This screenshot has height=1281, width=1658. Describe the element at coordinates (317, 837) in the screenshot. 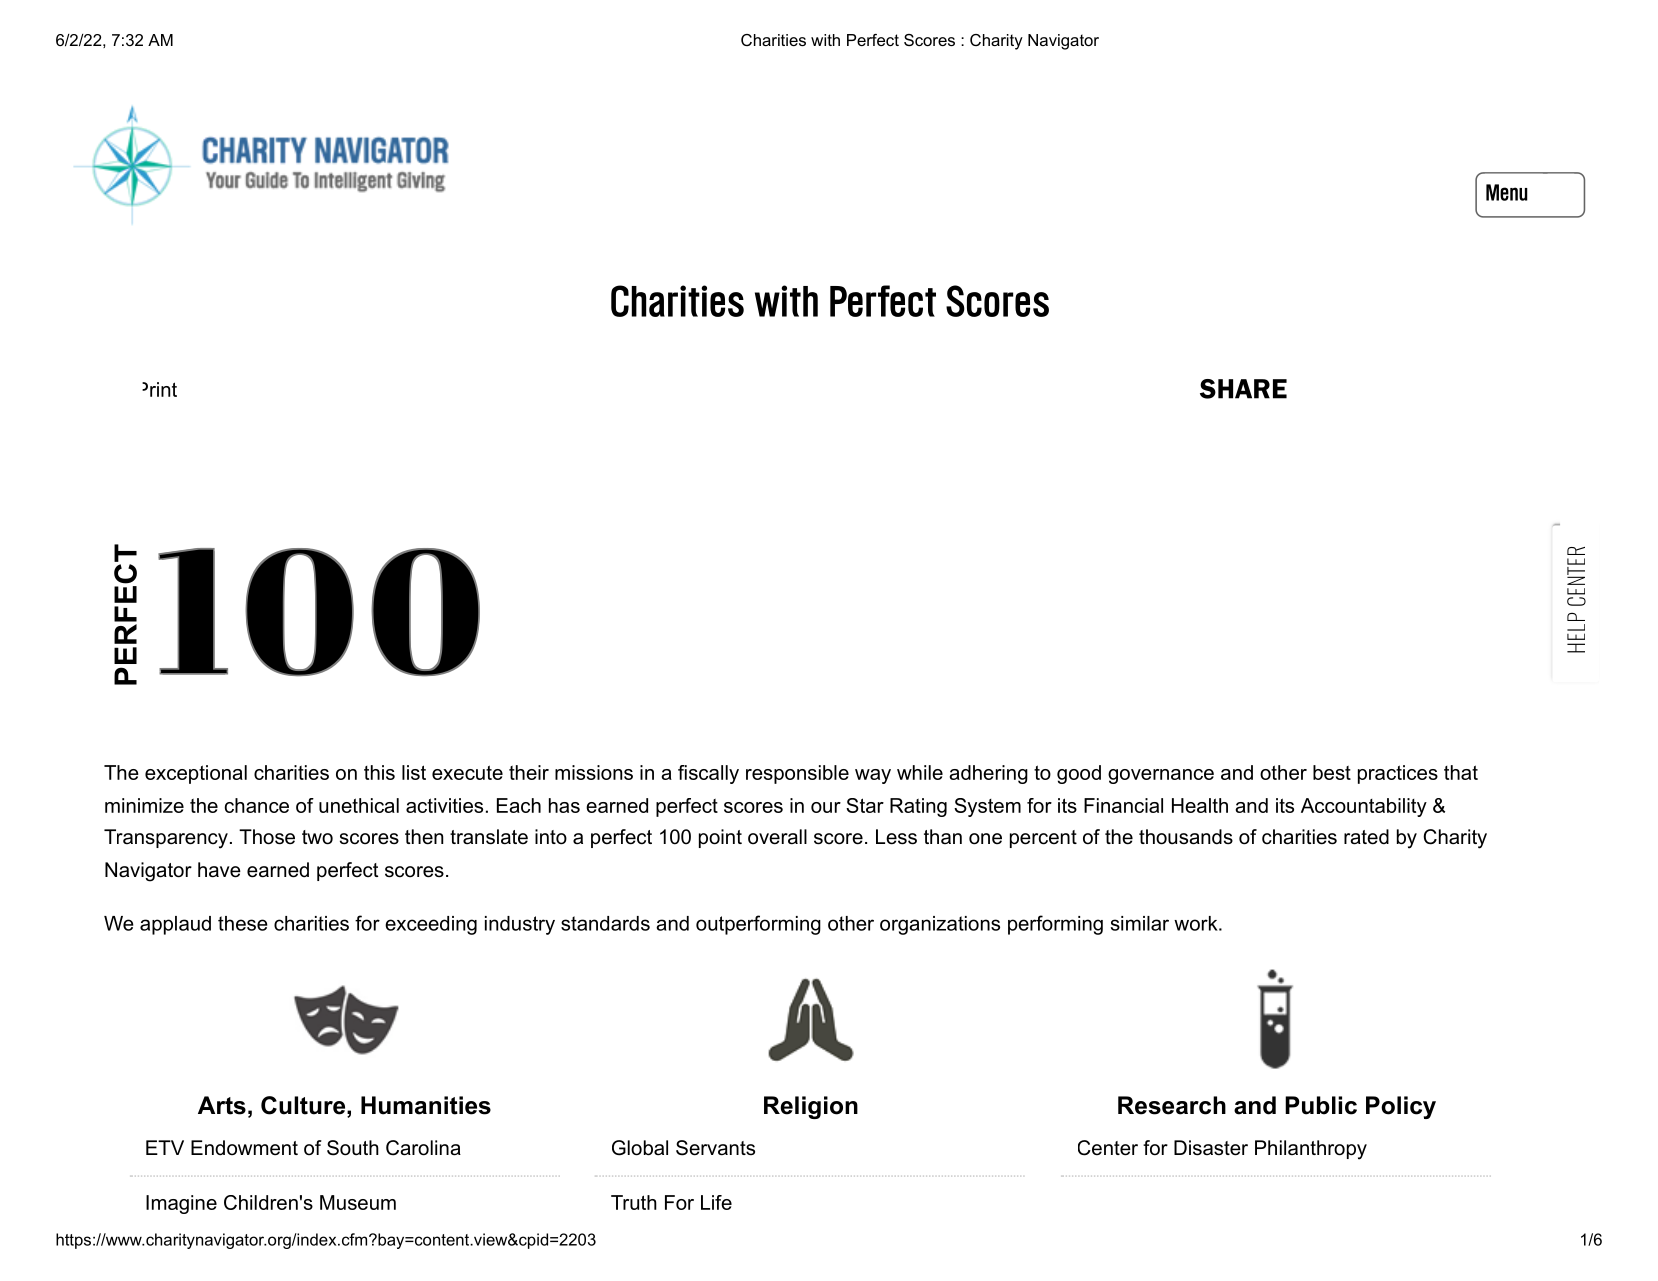

I see `two` at that location.
